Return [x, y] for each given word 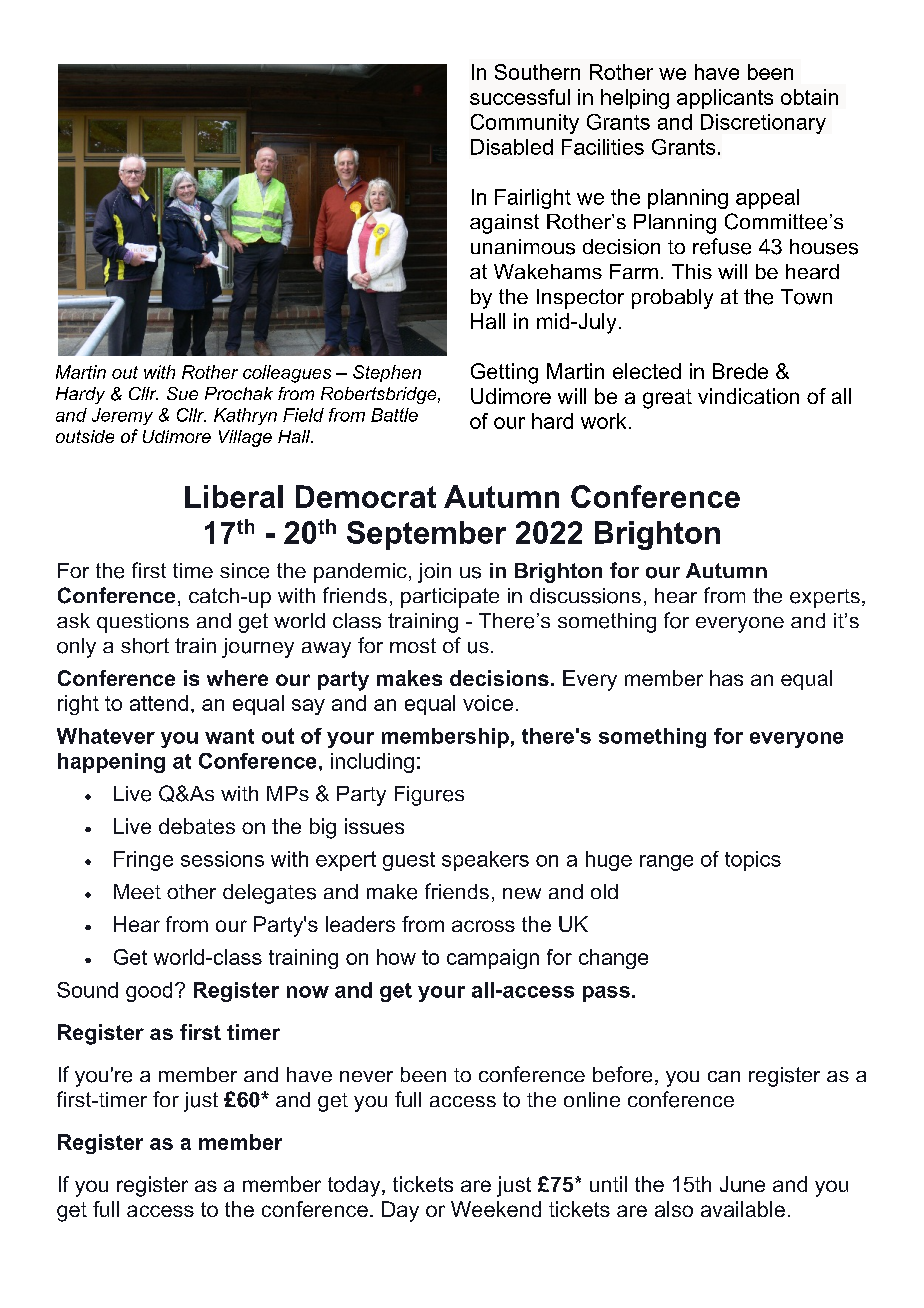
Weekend [496, 1209]
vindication [748, 396]
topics [753, 861]
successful [520, 97]
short [145, 646]
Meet [137, 891]
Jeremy [122, 416]
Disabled [512, 147]
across [483, 926]
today [355, 1186]
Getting [504, 373]
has [726, 678]
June [742, 1184]
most [413, 645]
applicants [725, 99]
